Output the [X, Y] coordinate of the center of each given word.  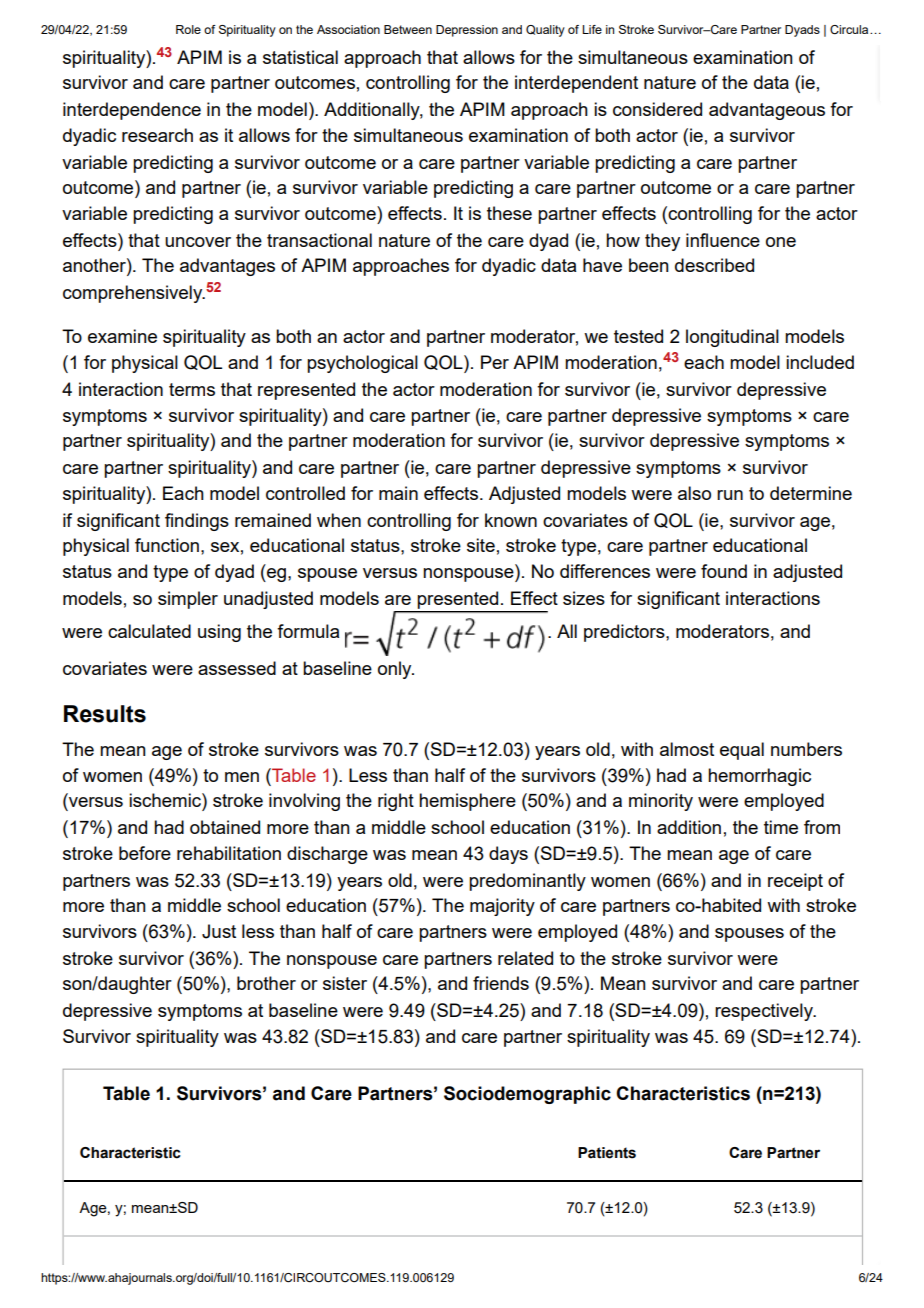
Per [495, 362]
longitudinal [732, 338]
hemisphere [467, 802]
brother [266, 983]
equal [742, 751]
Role [188, 29]
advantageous [767, 111]
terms [192, 389]
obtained [225, 827]
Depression [467, 31]
